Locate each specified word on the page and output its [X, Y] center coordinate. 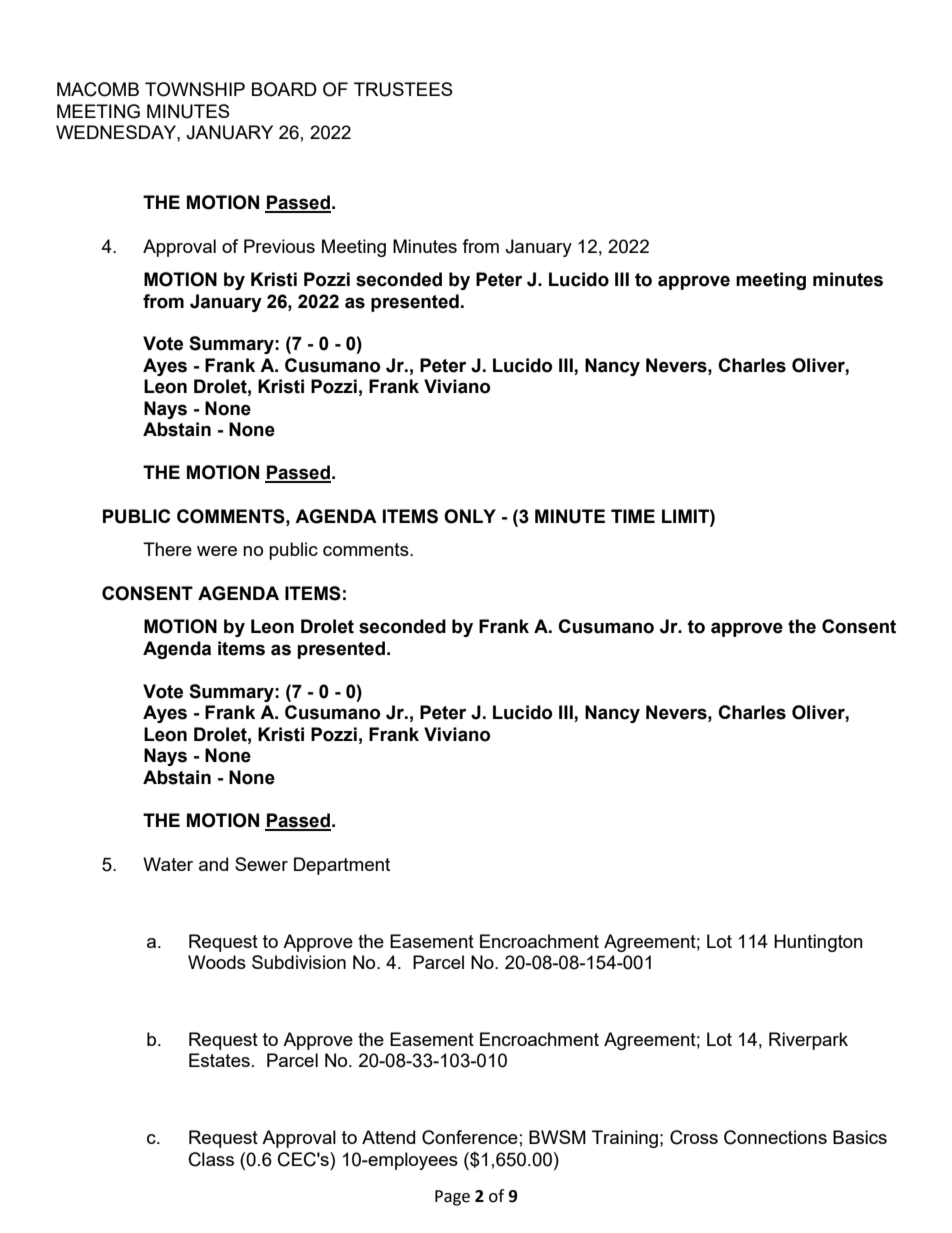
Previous [279, 246]
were [217, 551]
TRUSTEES [403, 89]
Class [211, 1159]
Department [342, 866]
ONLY [470, 516]
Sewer [261, 864]
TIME [633, 516]
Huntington [818, 943]
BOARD [284, 89]
